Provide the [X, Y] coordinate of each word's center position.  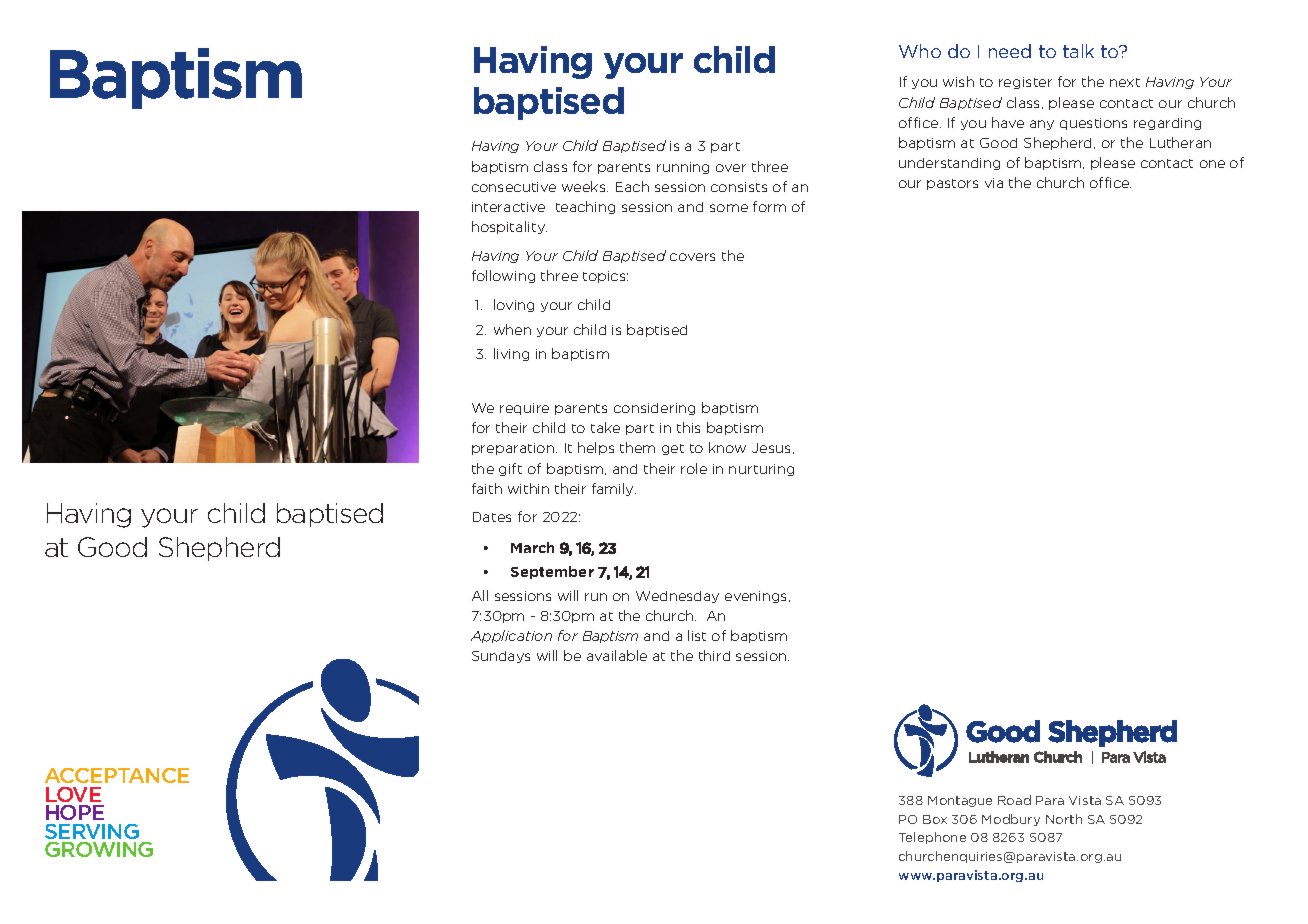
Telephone [932, 838]
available [617, 655]
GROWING [99, 849]
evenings [757, 597]
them [637, 447]
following [503, 276]
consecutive [514, 187]
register [1025, 83]
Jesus [773, 448]
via [994, 183]
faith [487, 488]
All [480, 595]
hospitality [509, 227]
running [683, 168]
